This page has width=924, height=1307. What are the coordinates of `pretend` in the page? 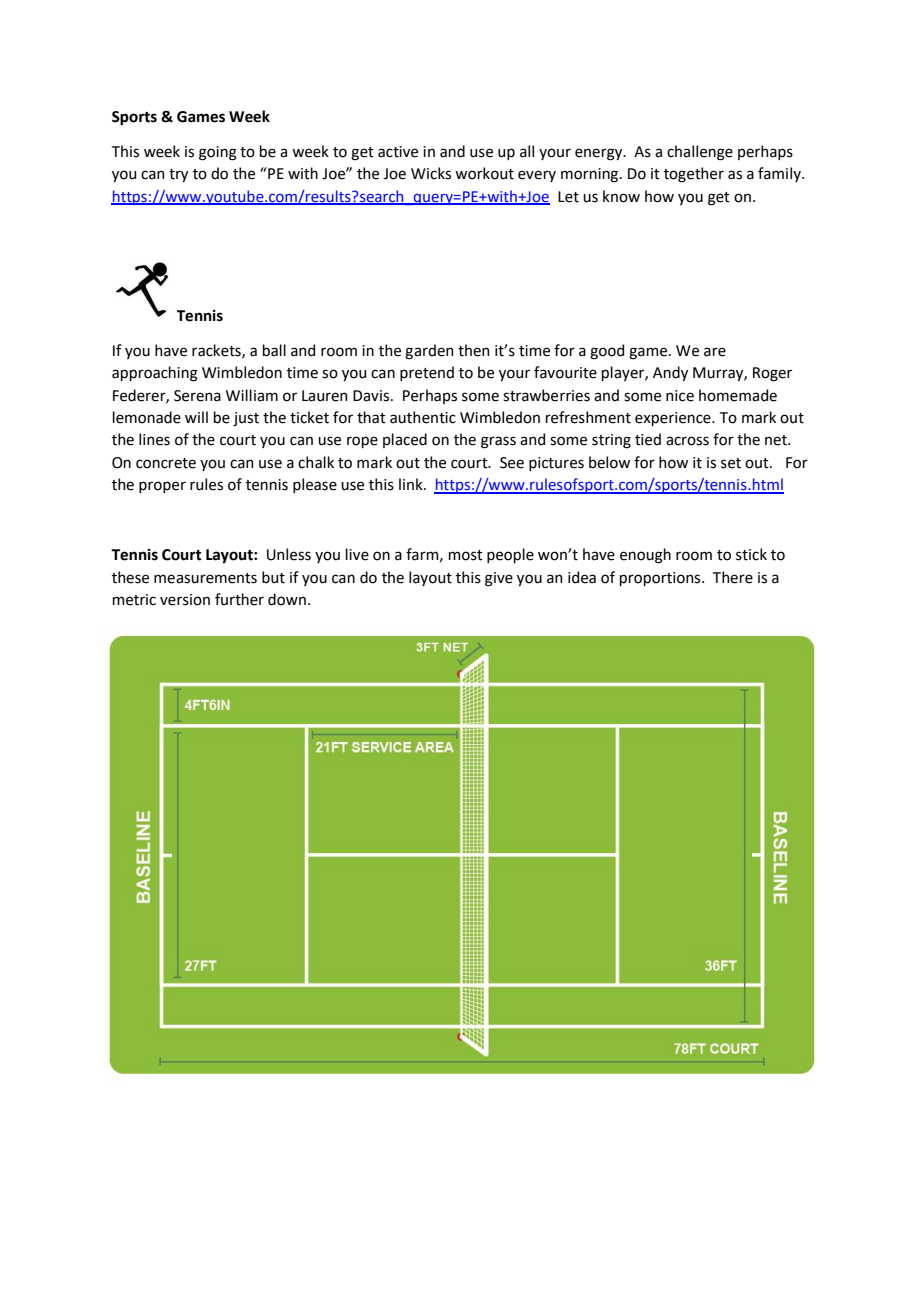 It's located at (427, 373).
